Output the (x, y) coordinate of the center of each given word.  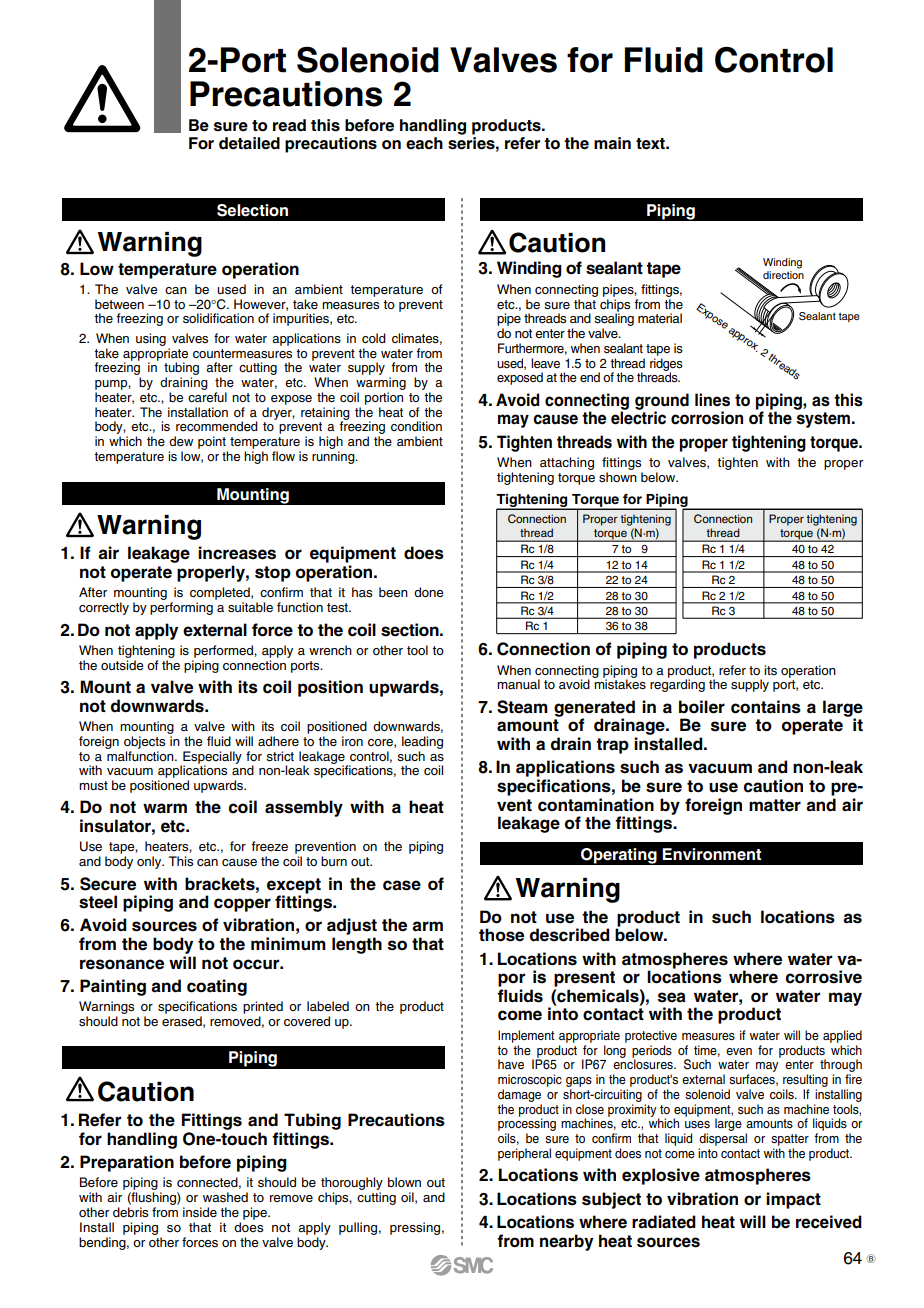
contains (766, 707)
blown (404, 1182)
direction (783, 273)
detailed (249, 143)
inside (200, 1212)
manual (518, 684)
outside (122, 665)
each (424, 143)
